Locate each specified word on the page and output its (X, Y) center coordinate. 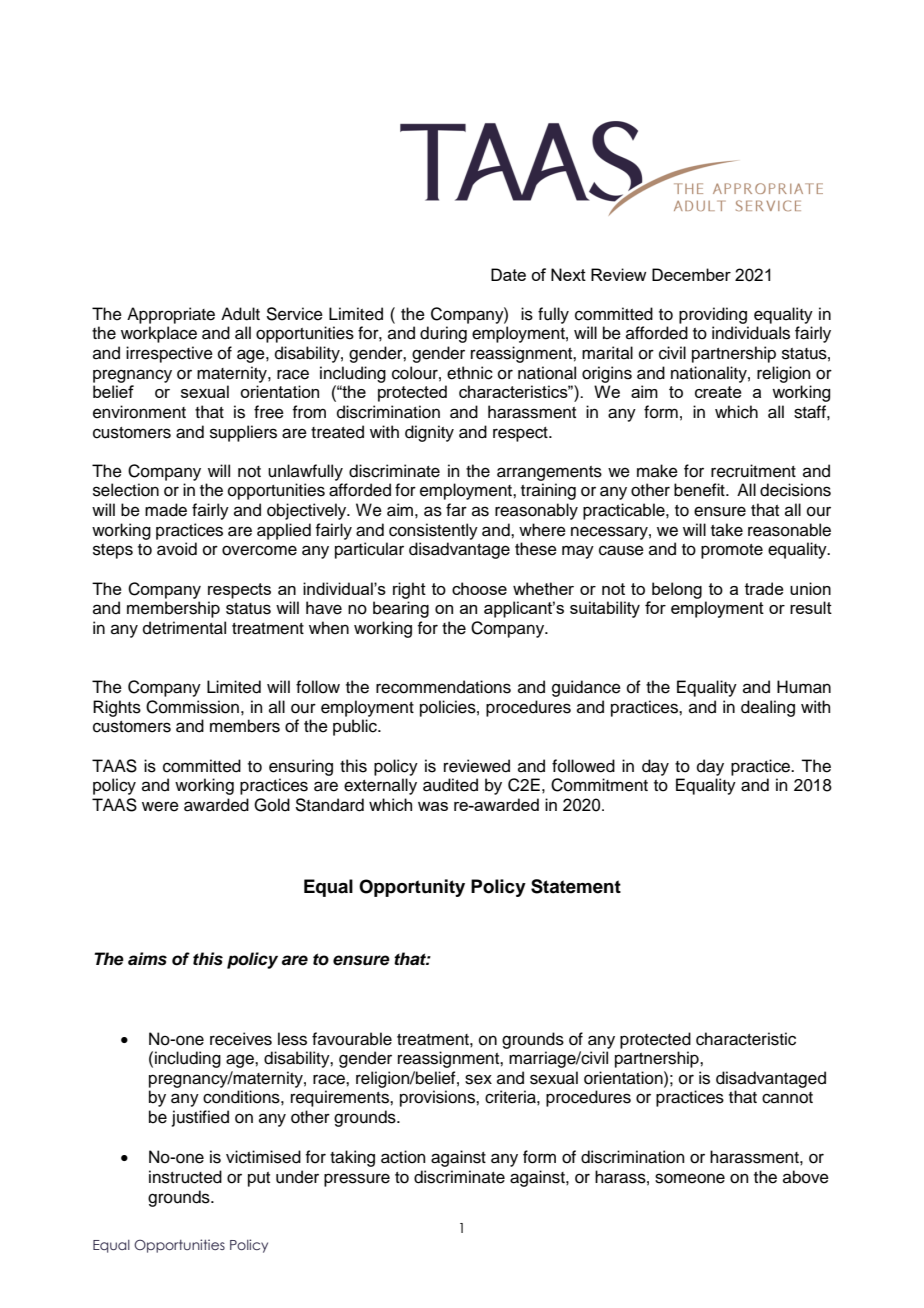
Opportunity (412, 888)
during (443, 334)
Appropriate (171, 315)
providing (713, 315)
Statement (576, 886)
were (160, 806)
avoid (177, 549)
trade (764, 588)
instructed (185, 1177)
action (403, 1157)
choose (479, 588)
